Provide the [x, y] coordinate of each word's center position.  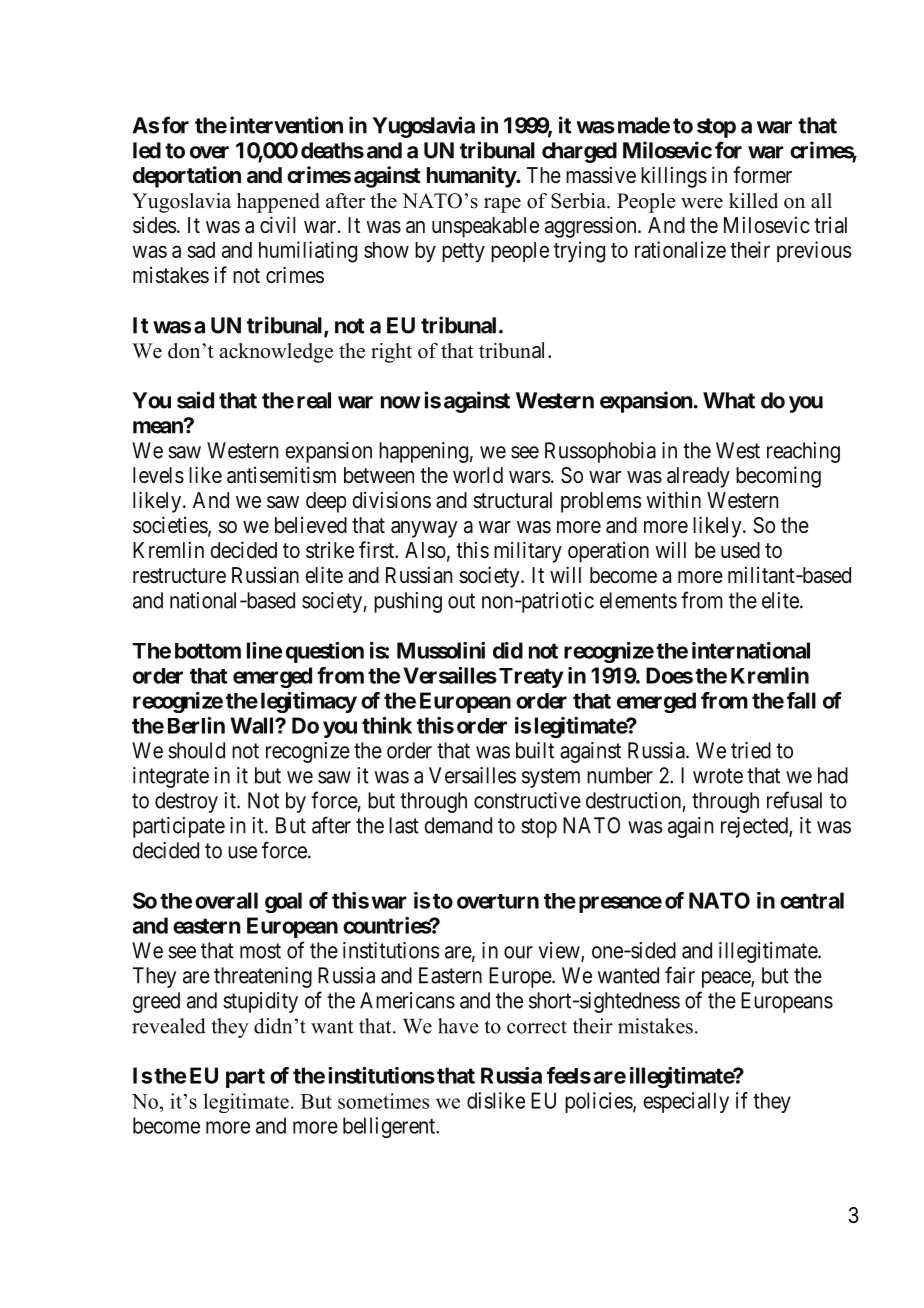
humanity [472, 177]
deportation [187, 177]
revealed [169, 1026]
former [762, 175]
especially [686, 1102]
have [458, 1026]
